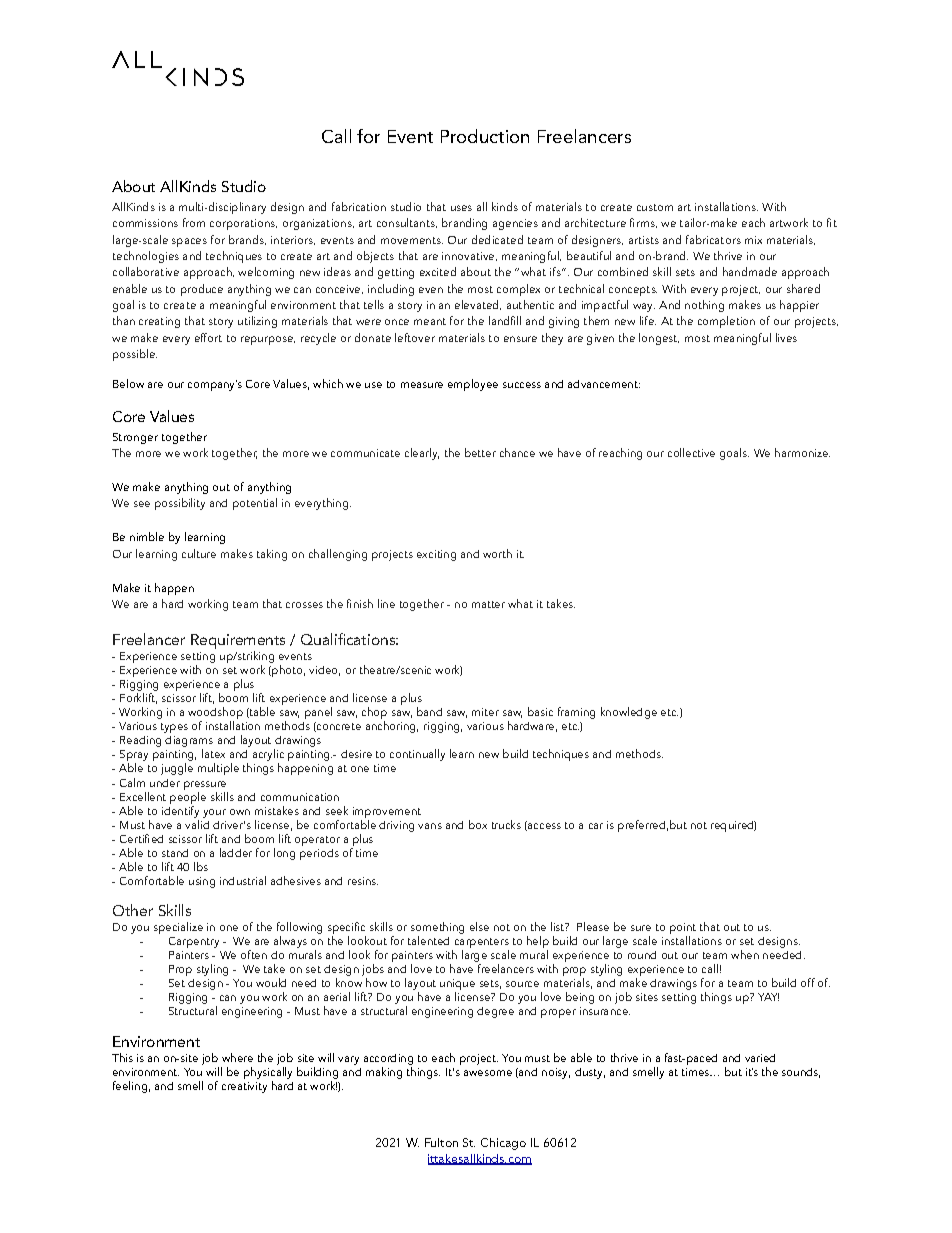 The width and height of the document is (952, 1233). I want to click on Production, so click(485, 136).
